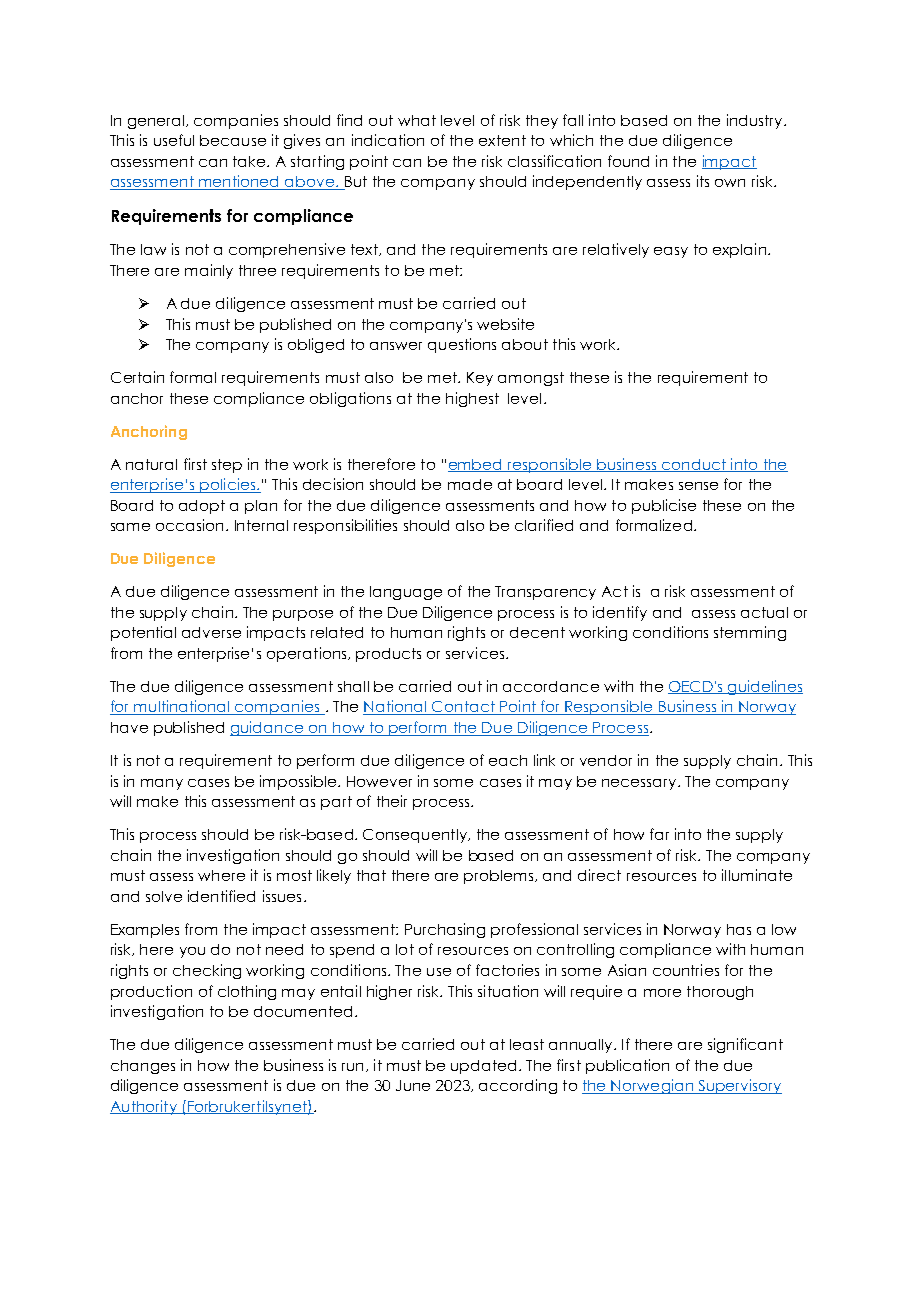 The image size is (924, 1308). Describe the element at coordinates (502, 140) in the page. I see `extent` at that location.
